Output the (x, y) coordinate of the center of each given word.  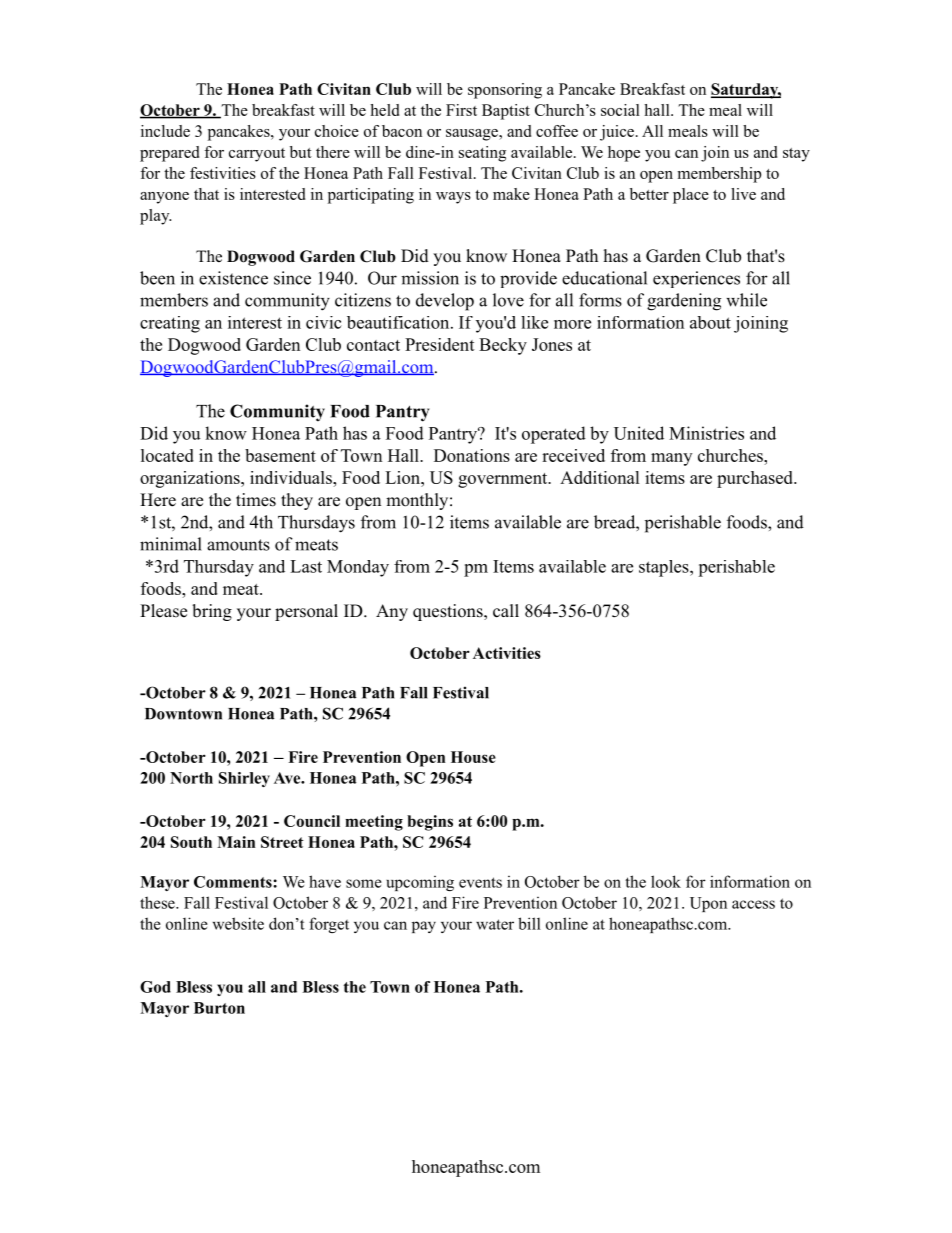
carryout (257, 155)
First (461, 110)
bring (212, 612)
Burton (219, 1008)
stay (796, 155)
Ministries (706, 433)
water (495, 924)
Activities (507, 653)
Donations (472, 455)
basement (280, 455)
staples (665, 568)
